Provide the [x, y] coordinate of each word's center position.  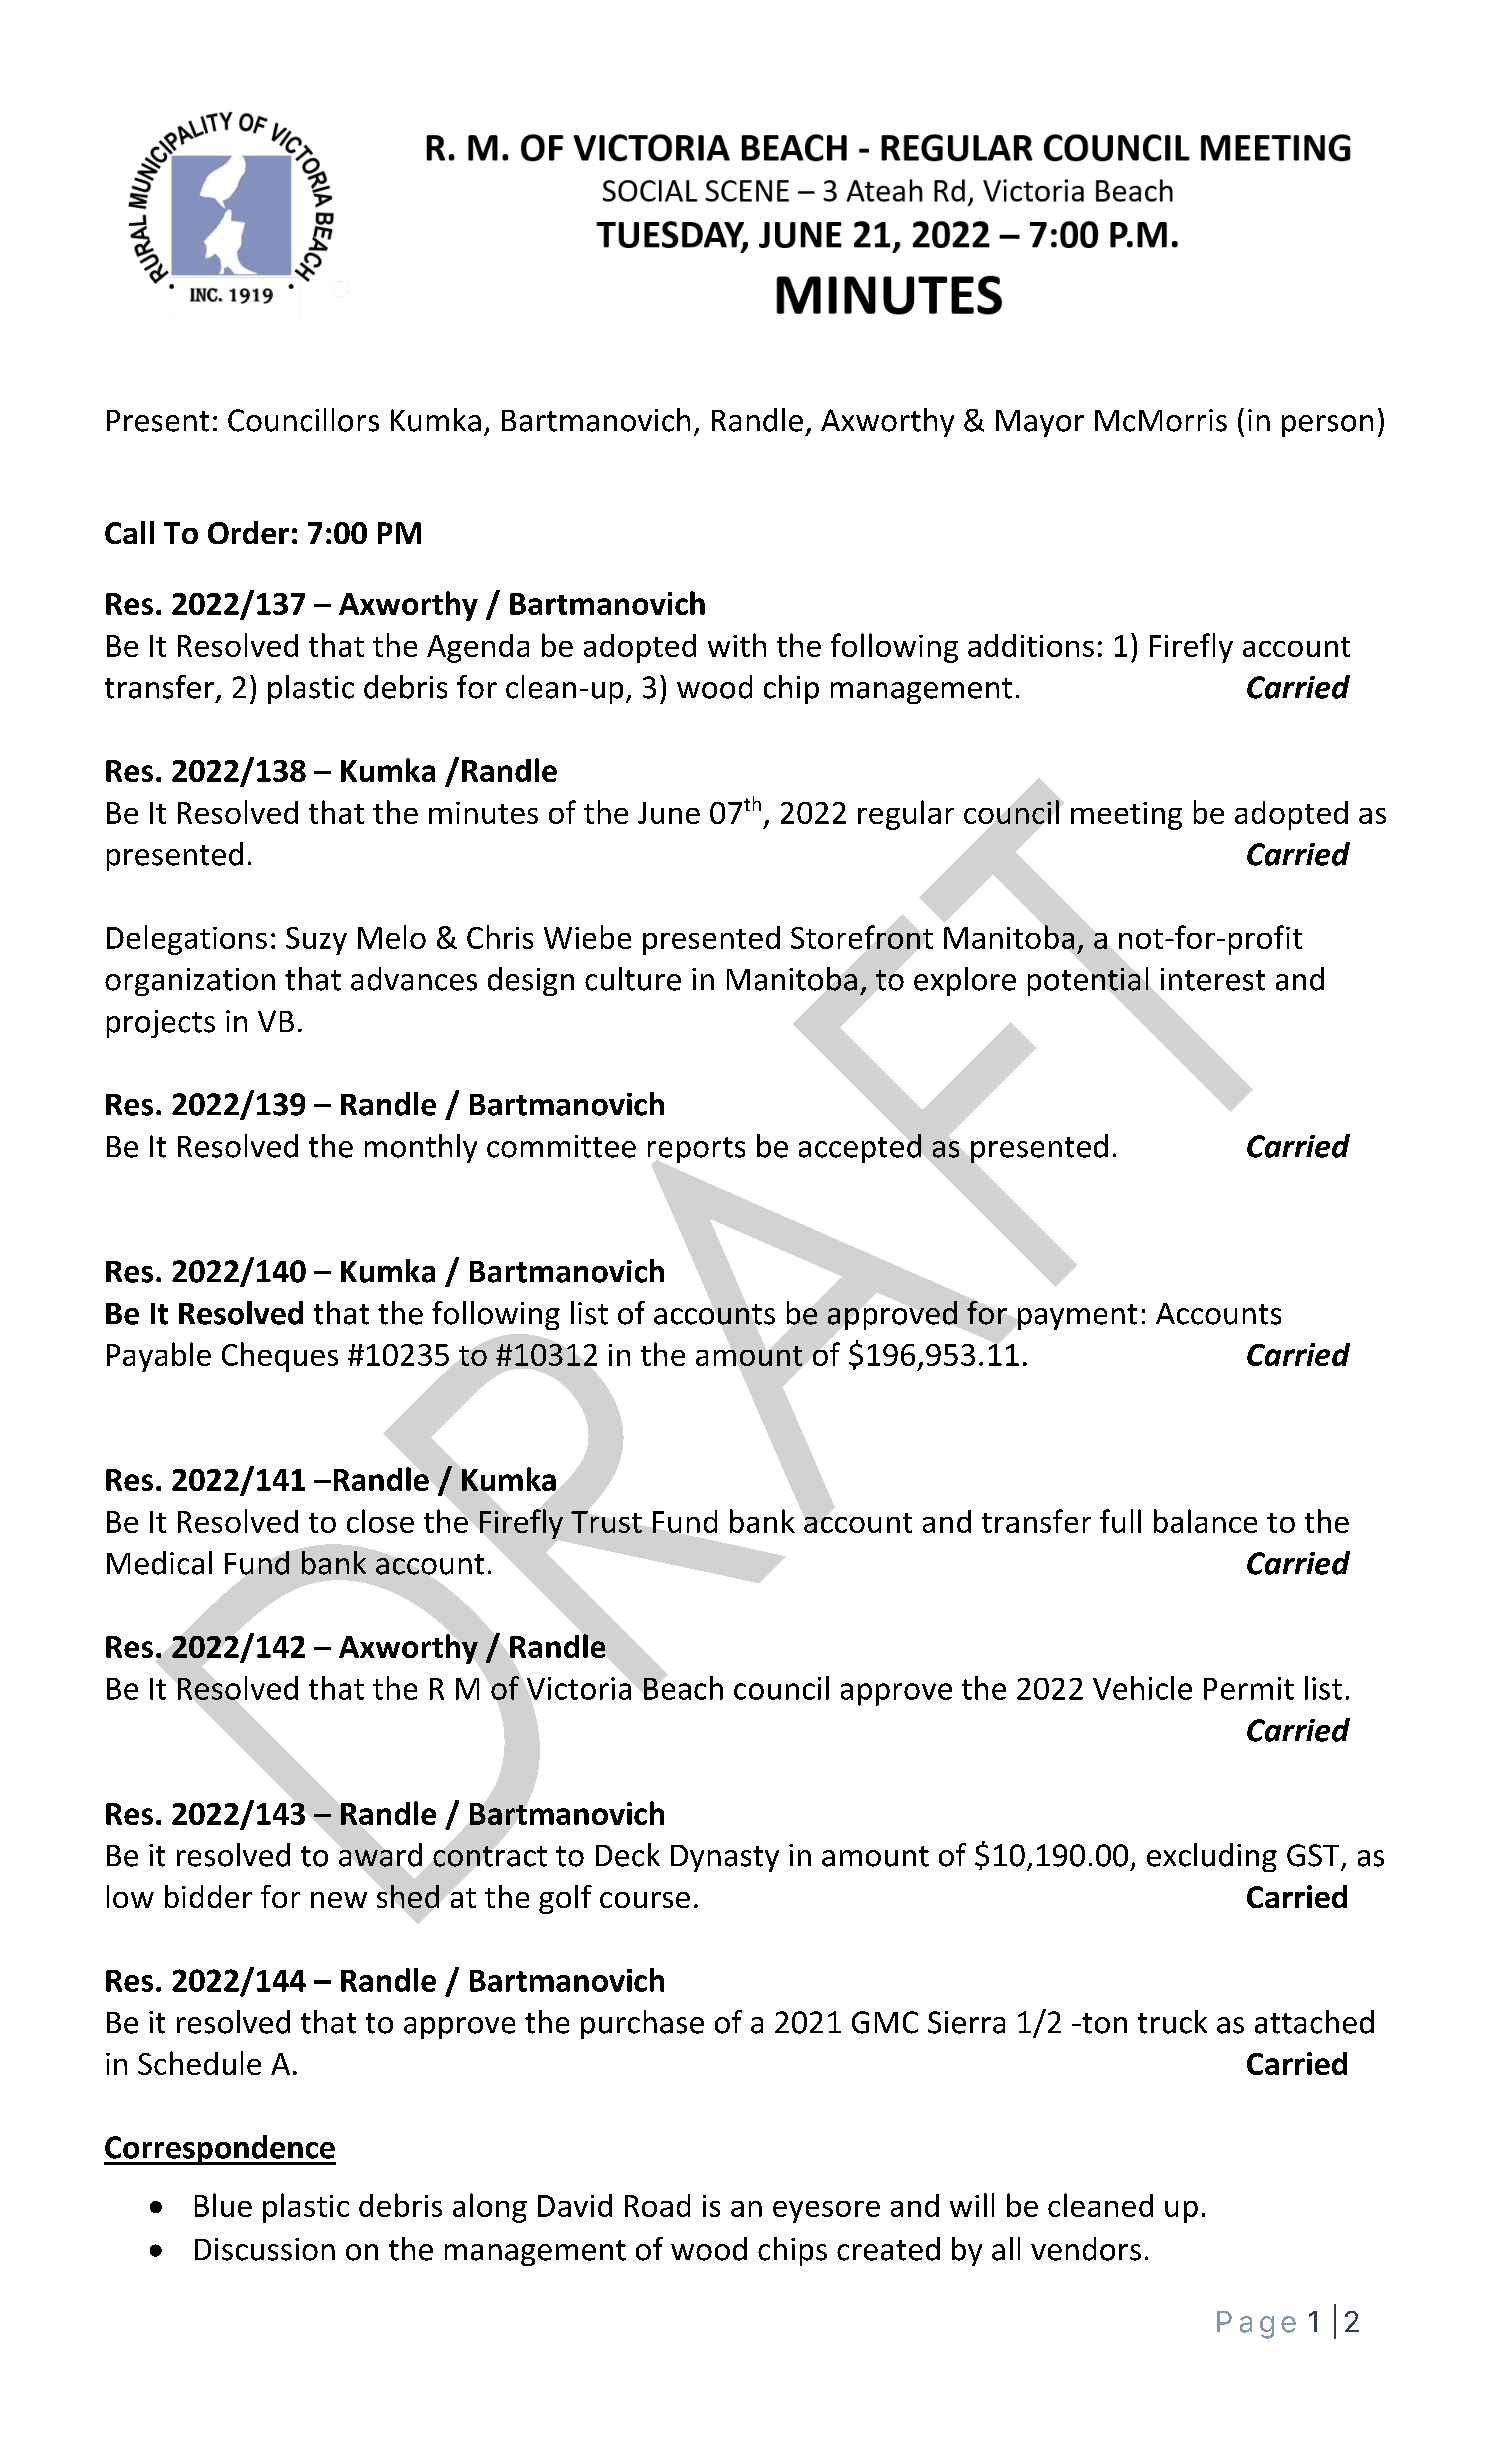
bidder [208, 1896]
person [1327, 426]
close [380, 1521]
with [737, 645]
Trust [606, 1522]
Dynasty [725, 1858]
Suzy [316, 941]
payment [1077, 1317]
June [669, 813]
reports [696, 1150]
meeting [1126, 816]
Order [248, 532]
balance [1205, 1521]
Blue [223, 2205]
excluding [1212, 1857]
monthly [421, 1148]
